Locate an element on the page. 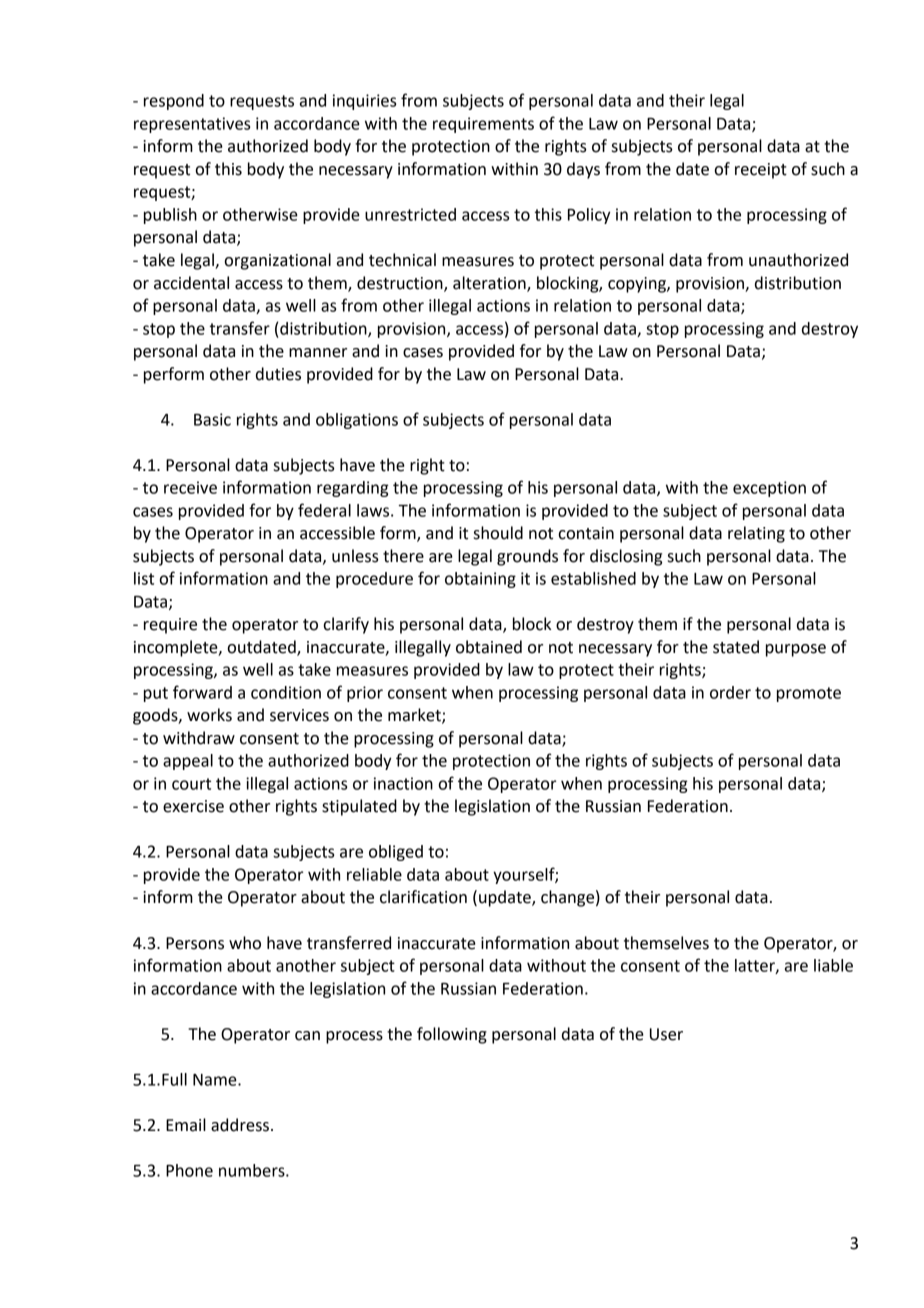  stated is located at coordinates (736, 647).
